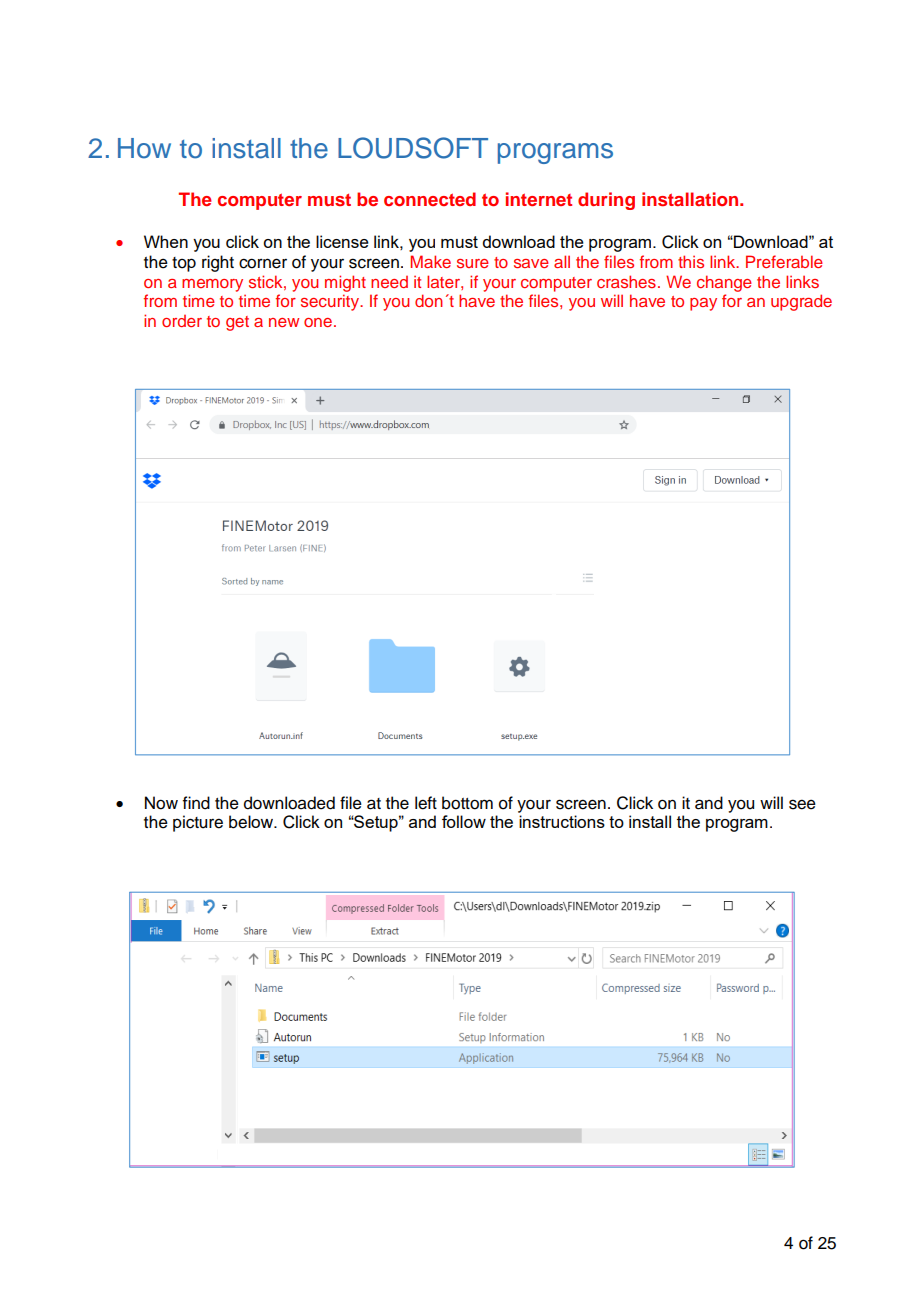 Image resolution: width=924 pixels, height=1308 pixels. Describe the element at coordinates (801, 302) in the screenshot. I see `upgrade` at that location.
